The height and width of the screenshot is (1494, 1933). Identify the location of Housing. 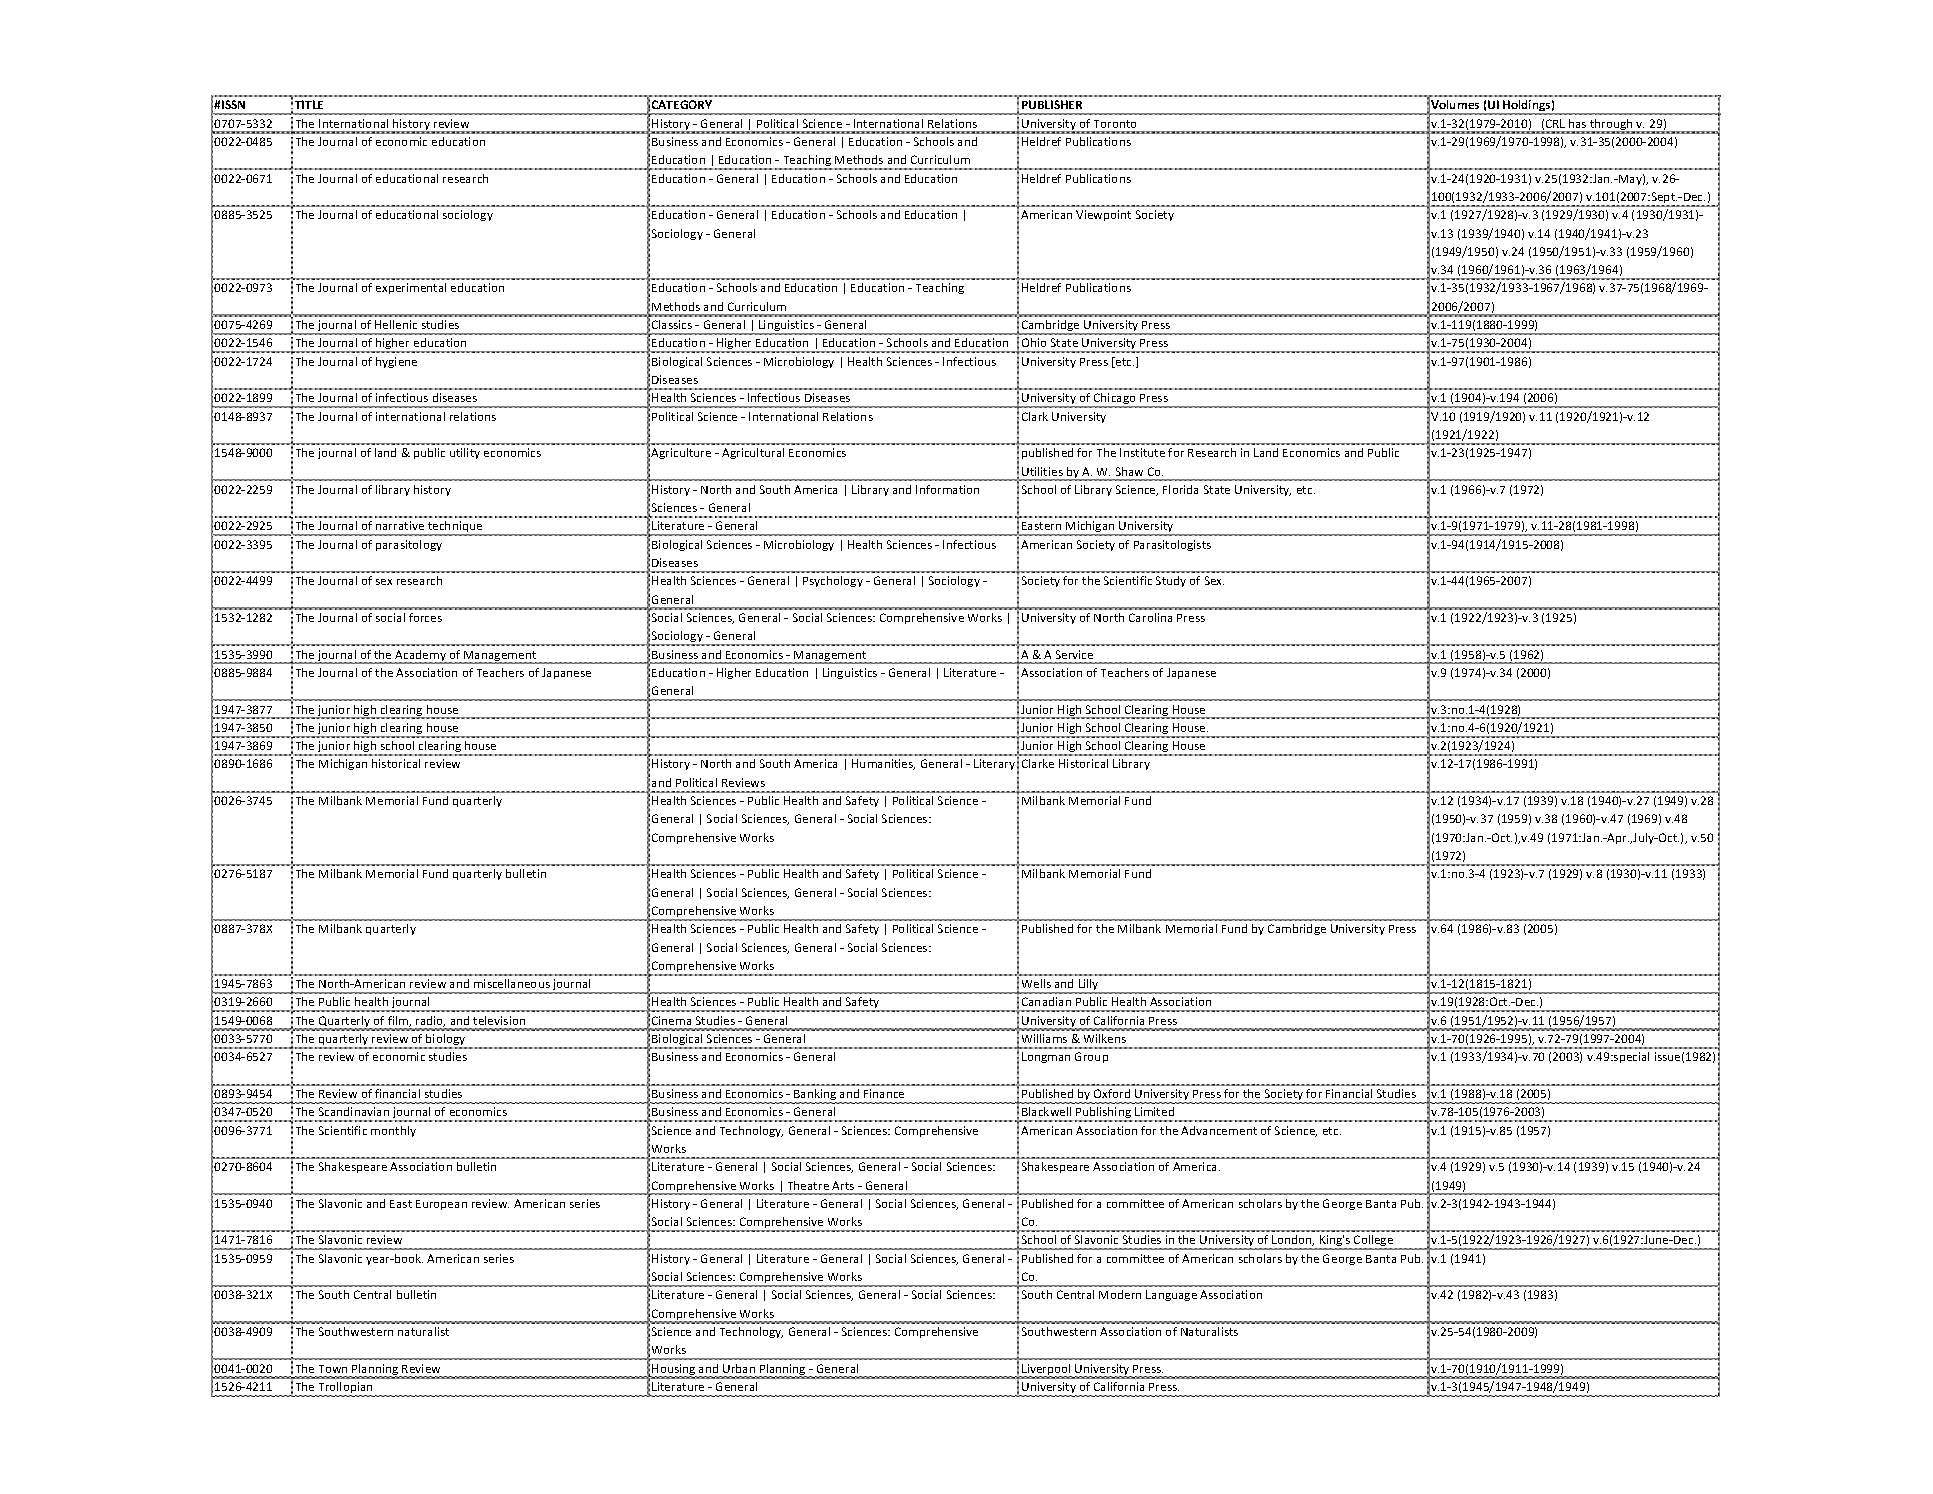
(674, 1371).
